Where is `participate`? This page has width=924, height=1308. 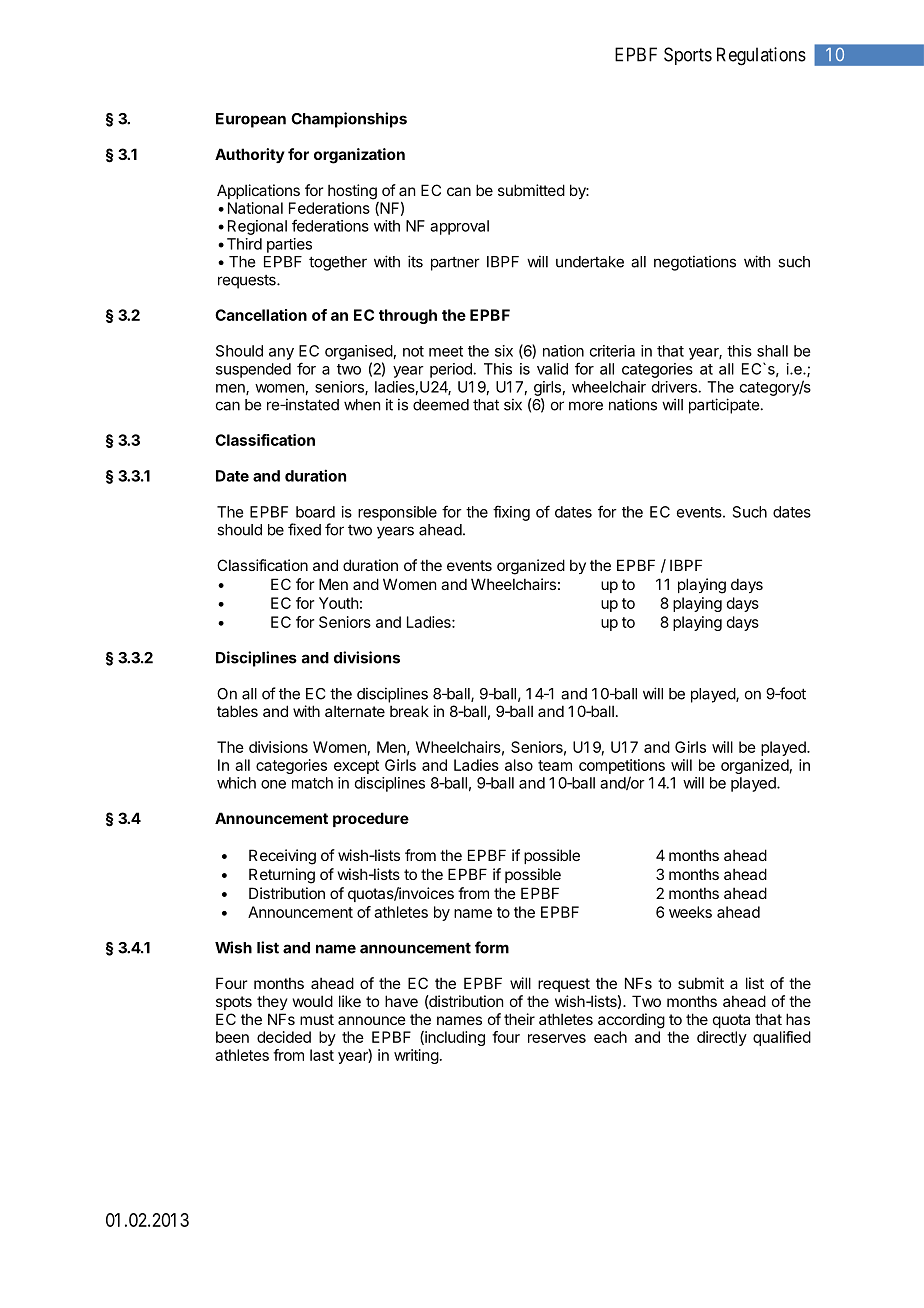 participate is located at coordinates (724, 406).
